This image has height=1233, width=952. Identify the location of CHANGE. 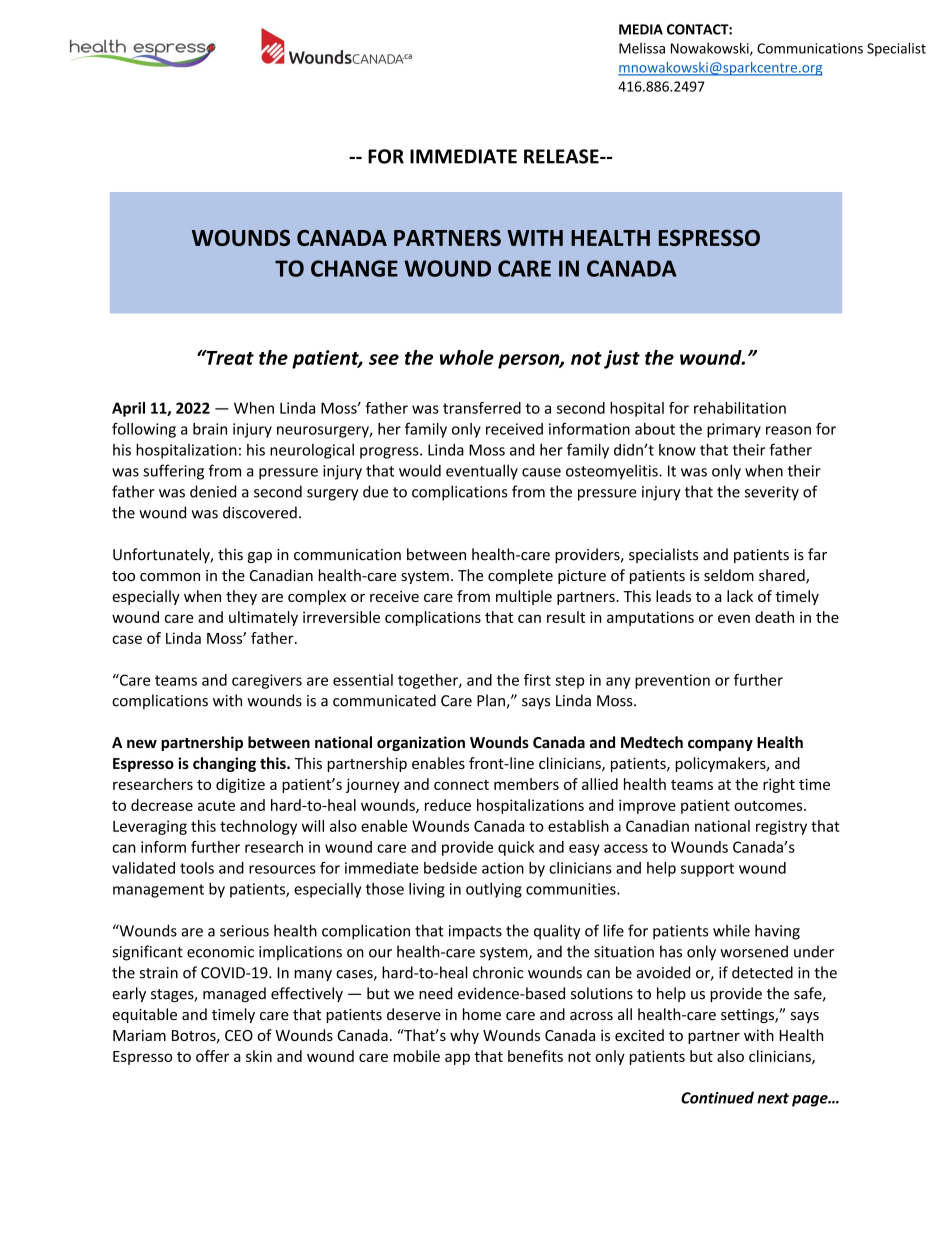
(354, 268).
